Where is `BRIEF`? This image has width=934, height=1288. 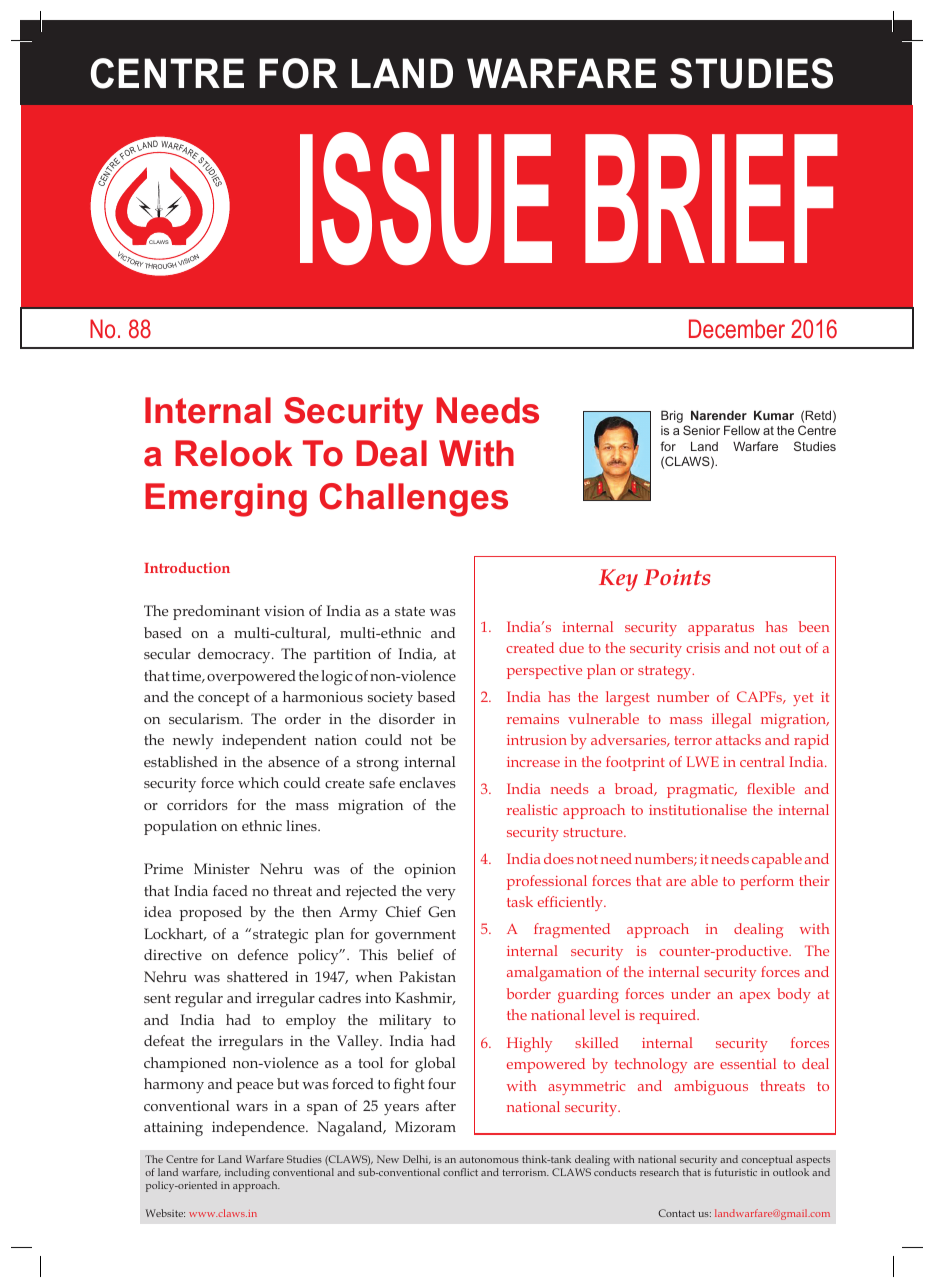
BRIEF is located at coordinates (711, 198).
